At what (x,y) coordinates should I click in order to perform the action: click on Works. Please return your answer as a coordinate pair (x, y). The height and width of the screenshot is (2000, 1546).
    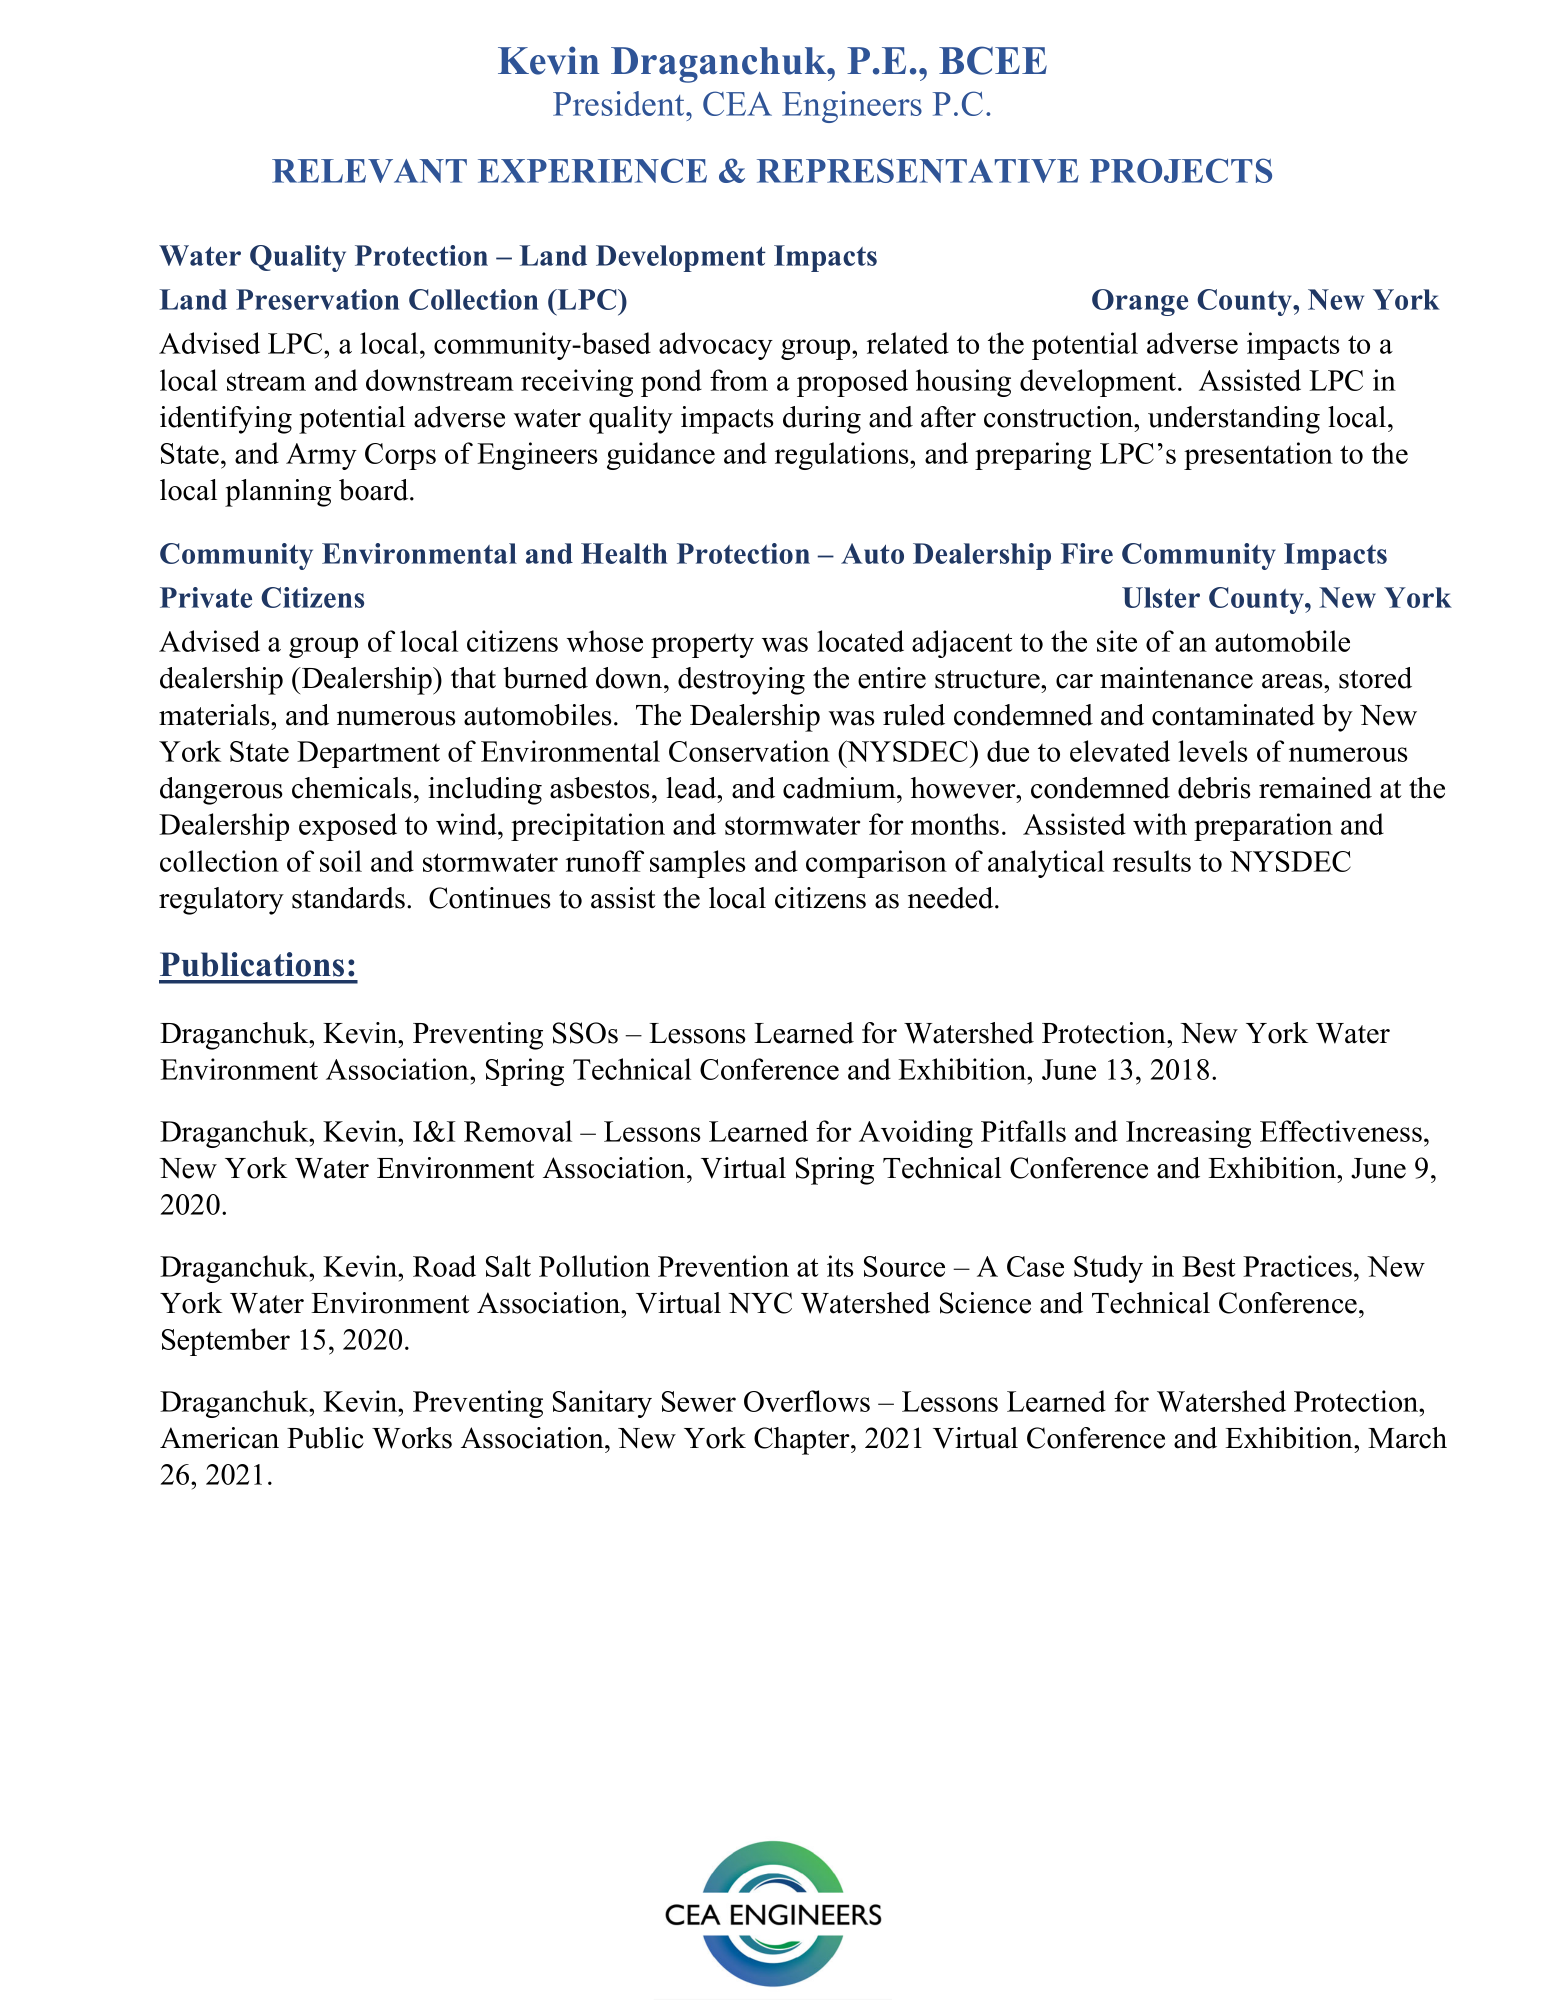
    Looking at the image, I should click on (412, 1438).
